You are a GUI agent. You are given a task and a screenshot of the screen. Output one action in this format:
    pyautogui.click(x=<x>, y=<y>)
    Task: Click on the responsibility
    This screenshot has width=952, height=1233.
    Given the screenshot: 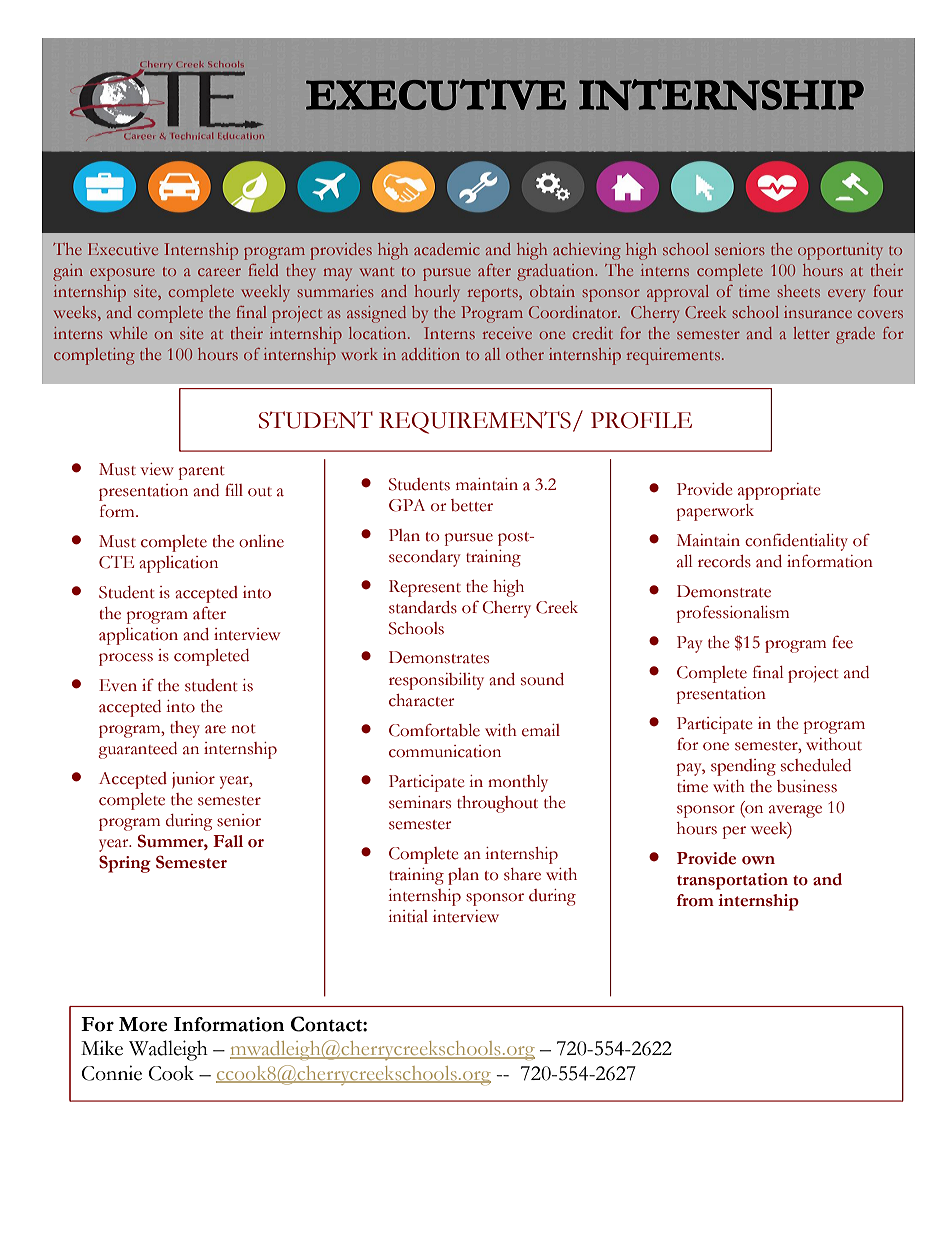 What is the action you would take?
    pyautogui.click(x=436, y=681)
